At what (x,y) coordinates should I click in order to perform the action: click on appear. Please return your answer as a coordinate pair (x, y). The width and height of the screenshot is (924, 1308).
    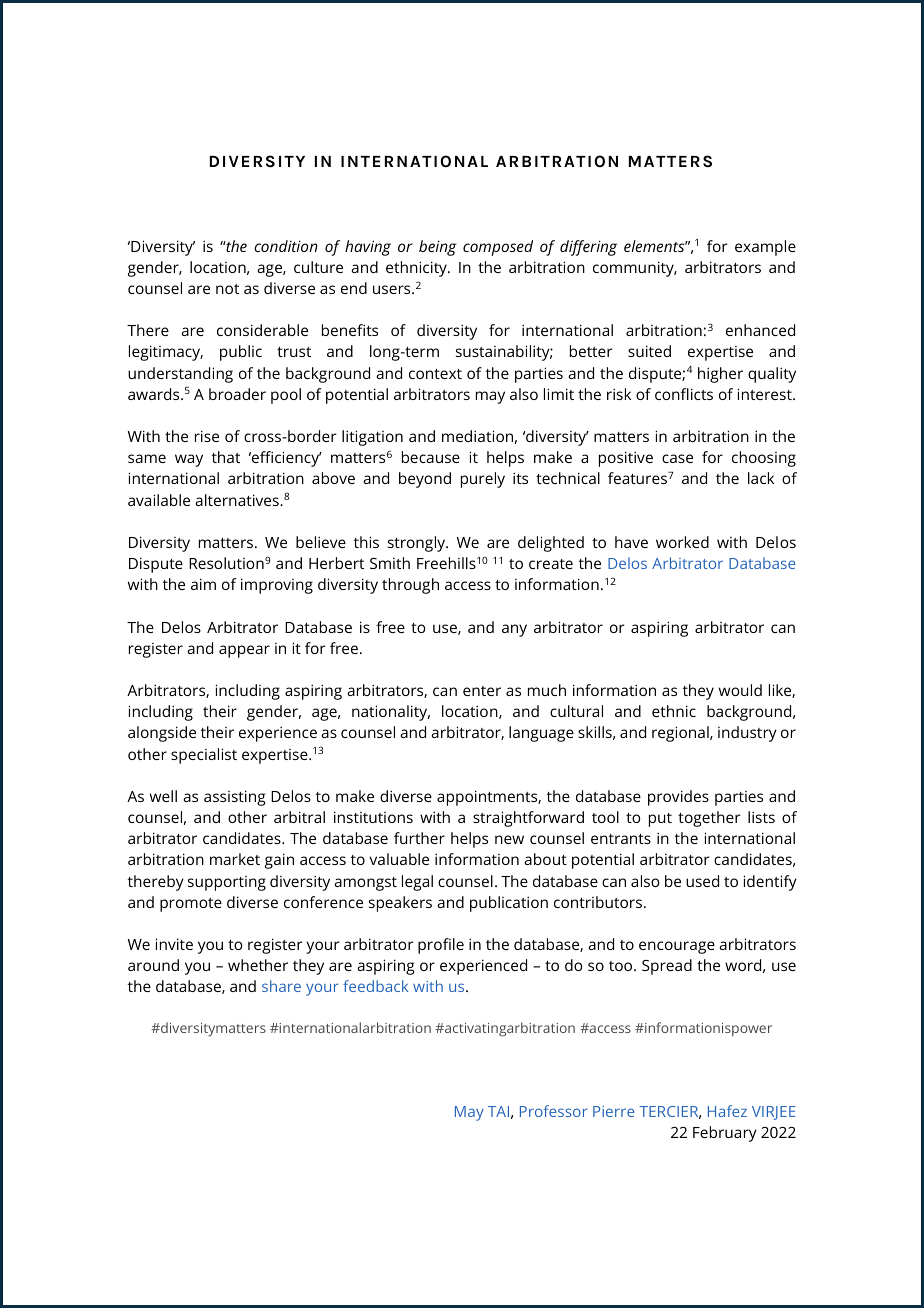
    Looking at the image, I should click on (244, 651).
